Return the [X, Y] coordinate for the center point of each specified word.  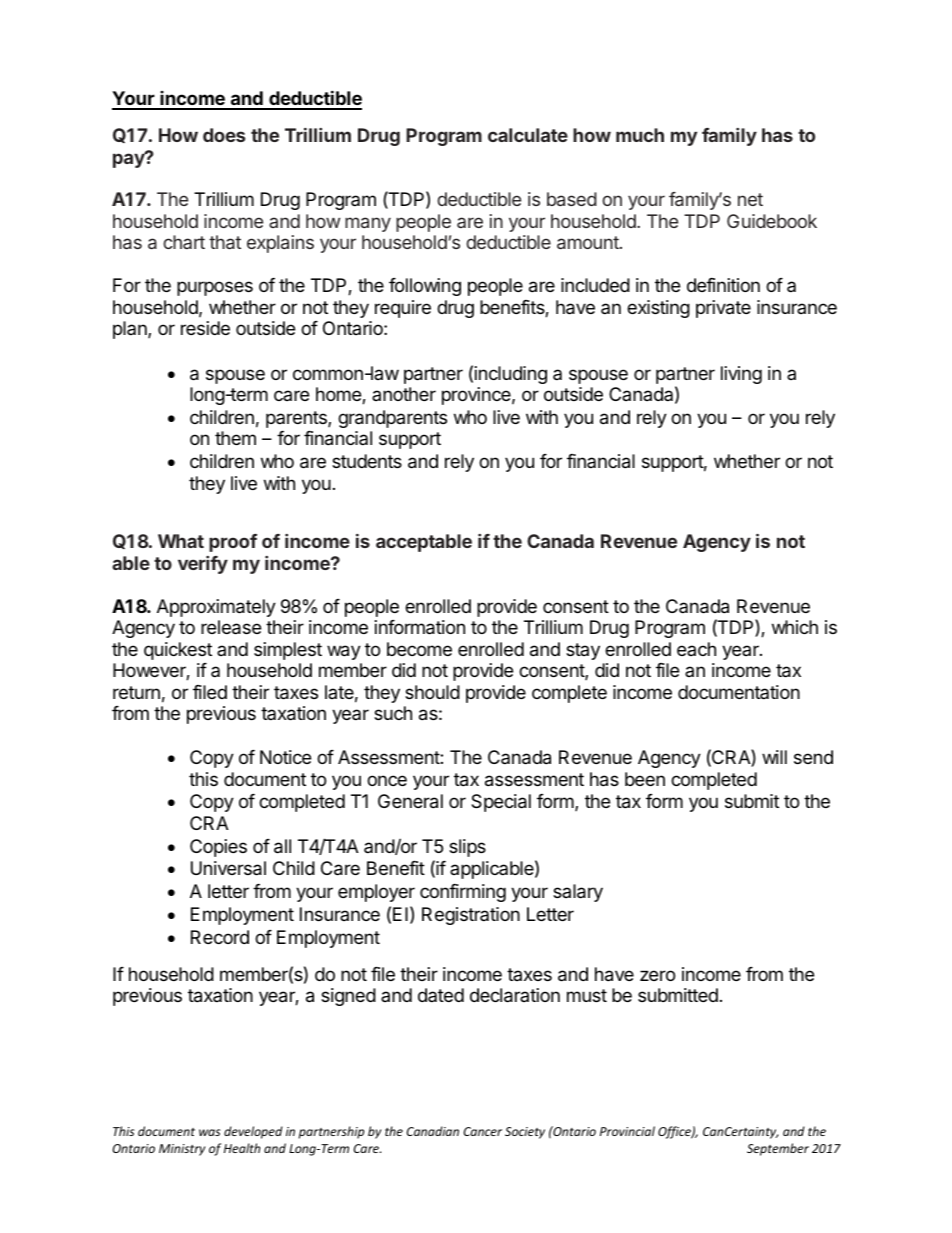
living [741, 375]
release [231, 627]
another [404, 394]
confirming [463, 893]
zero [657, 975]
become [419, 649]
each [696, 649]
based [572, 199]
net [750, 199]
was [209, 1132]
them [235, 438]
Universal [228, 868]
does [224, 135]
